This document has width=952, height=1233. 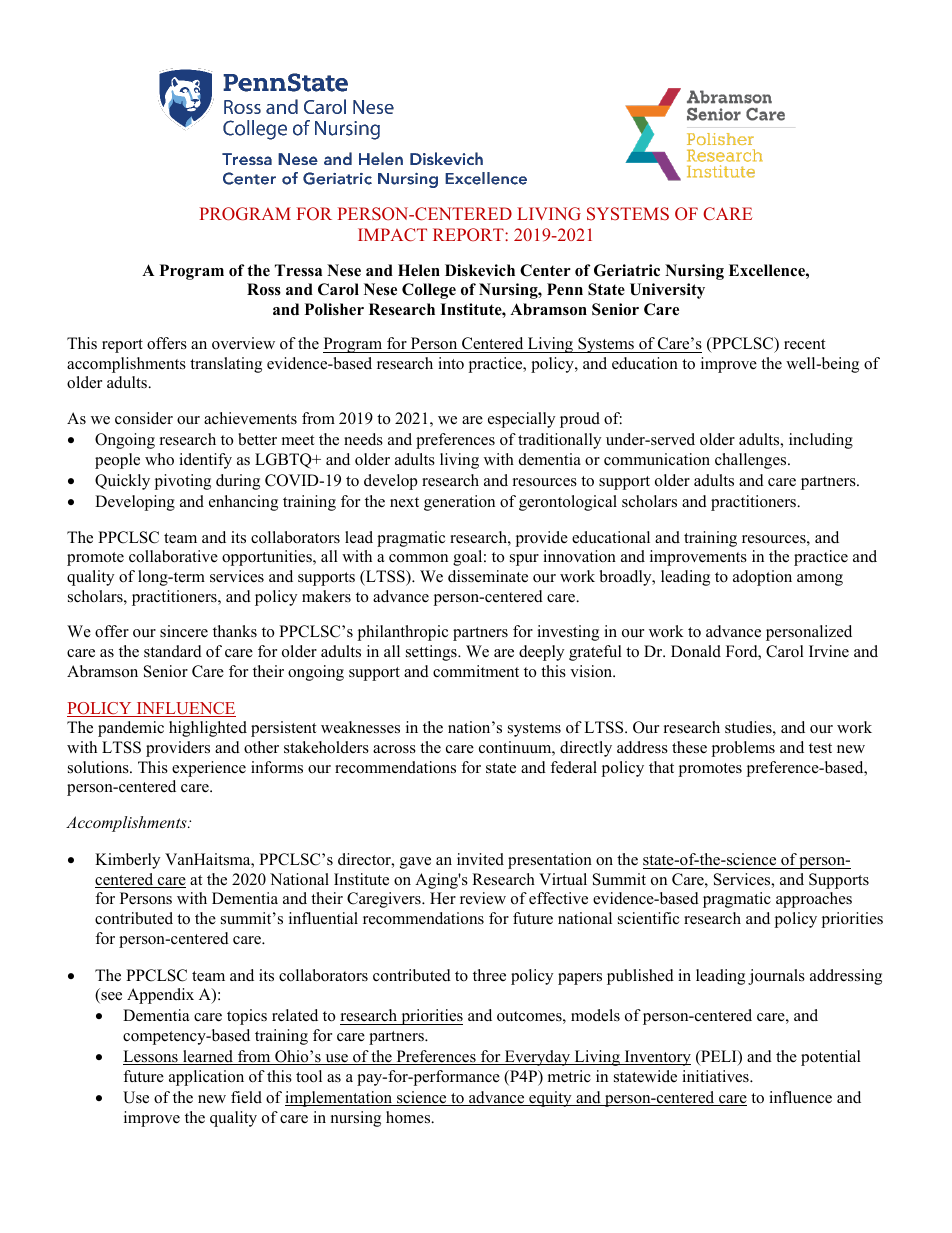 What do you see at coordinates (173, 651) in the document?
I see `standard` at bounding box center [173, 651].
